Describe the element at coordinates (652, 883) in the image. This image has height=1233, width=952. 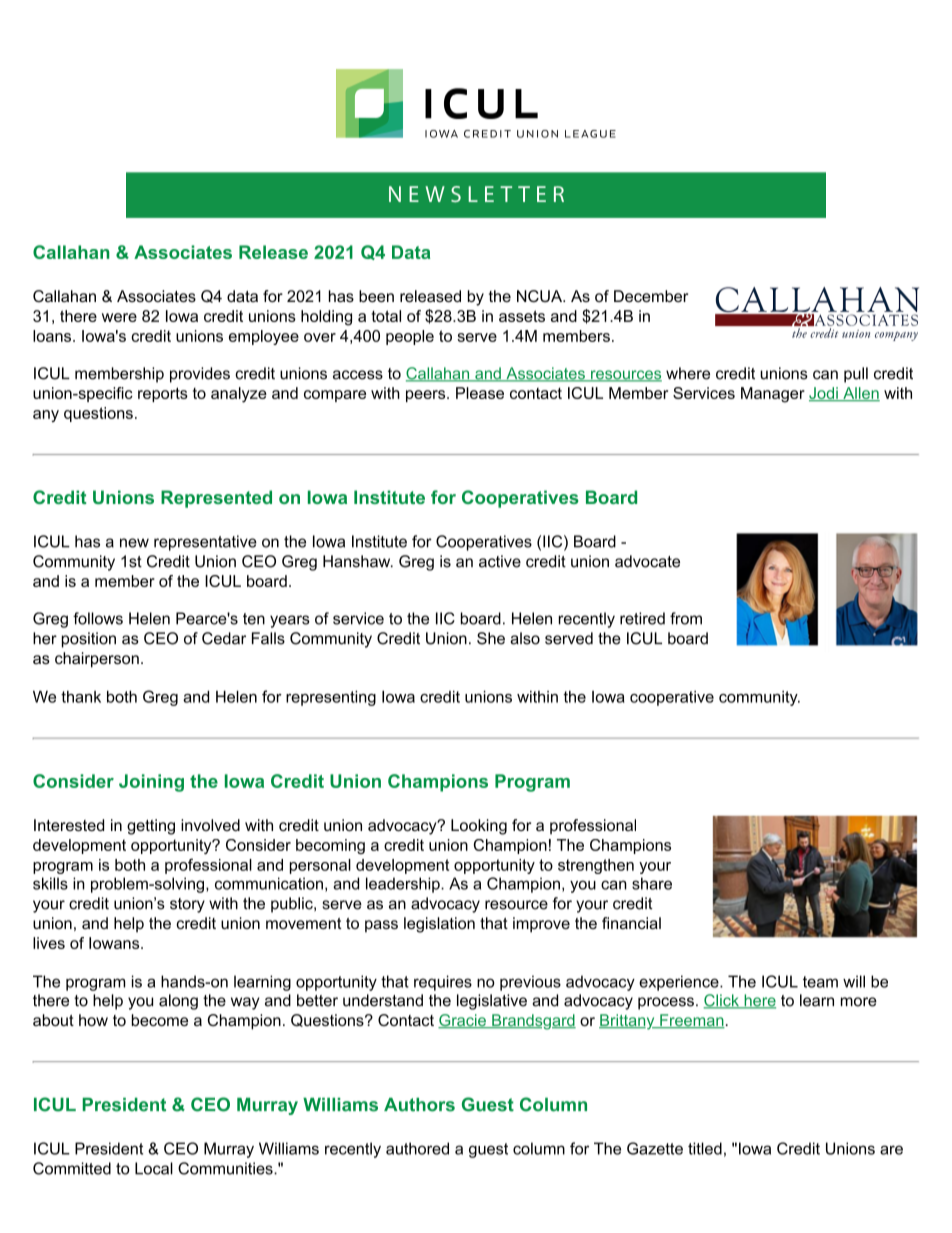
I see `share` at that location.
